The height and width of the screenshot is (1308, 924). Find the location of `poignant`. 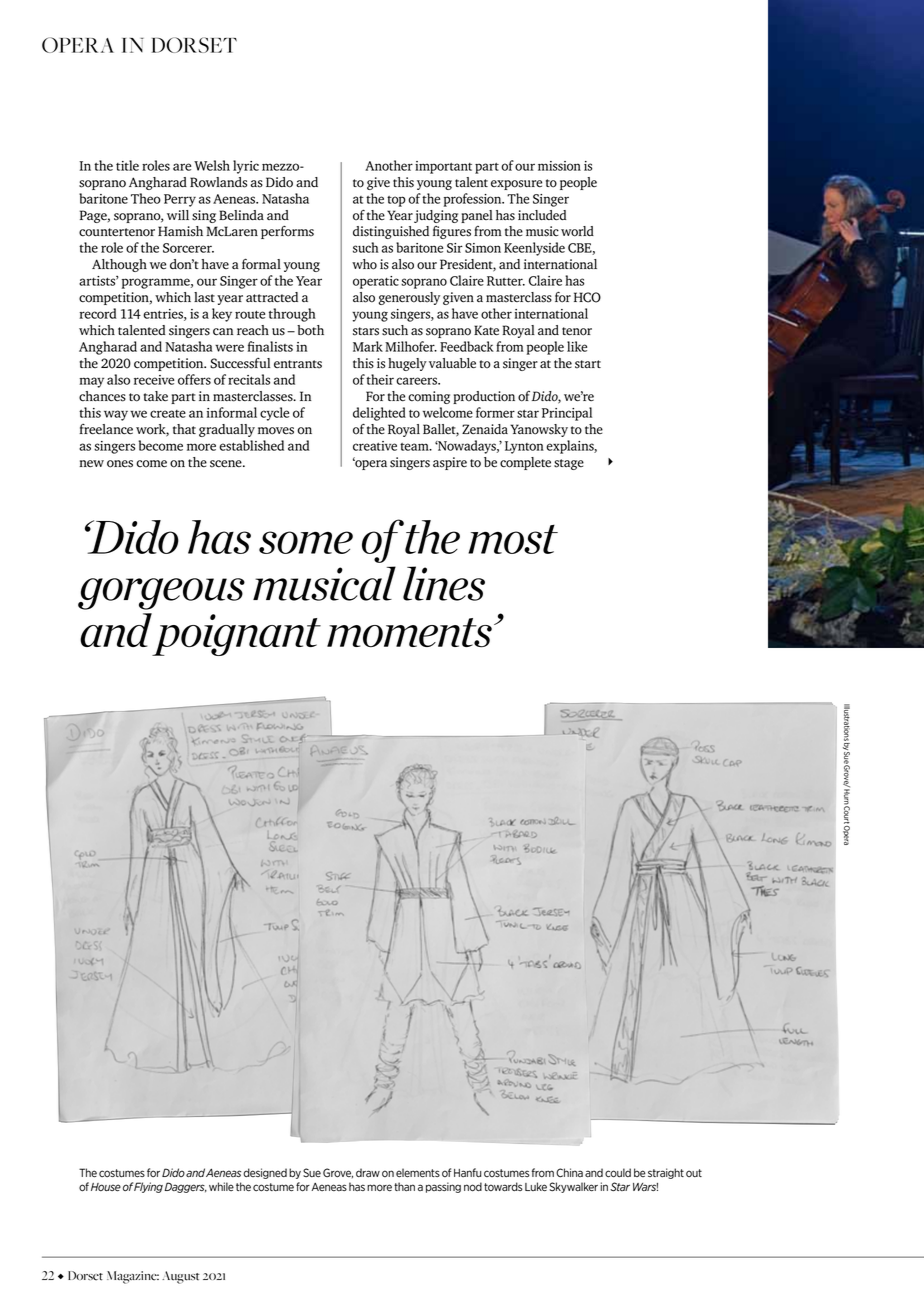

poignant is located at coordinates (236, 635).
